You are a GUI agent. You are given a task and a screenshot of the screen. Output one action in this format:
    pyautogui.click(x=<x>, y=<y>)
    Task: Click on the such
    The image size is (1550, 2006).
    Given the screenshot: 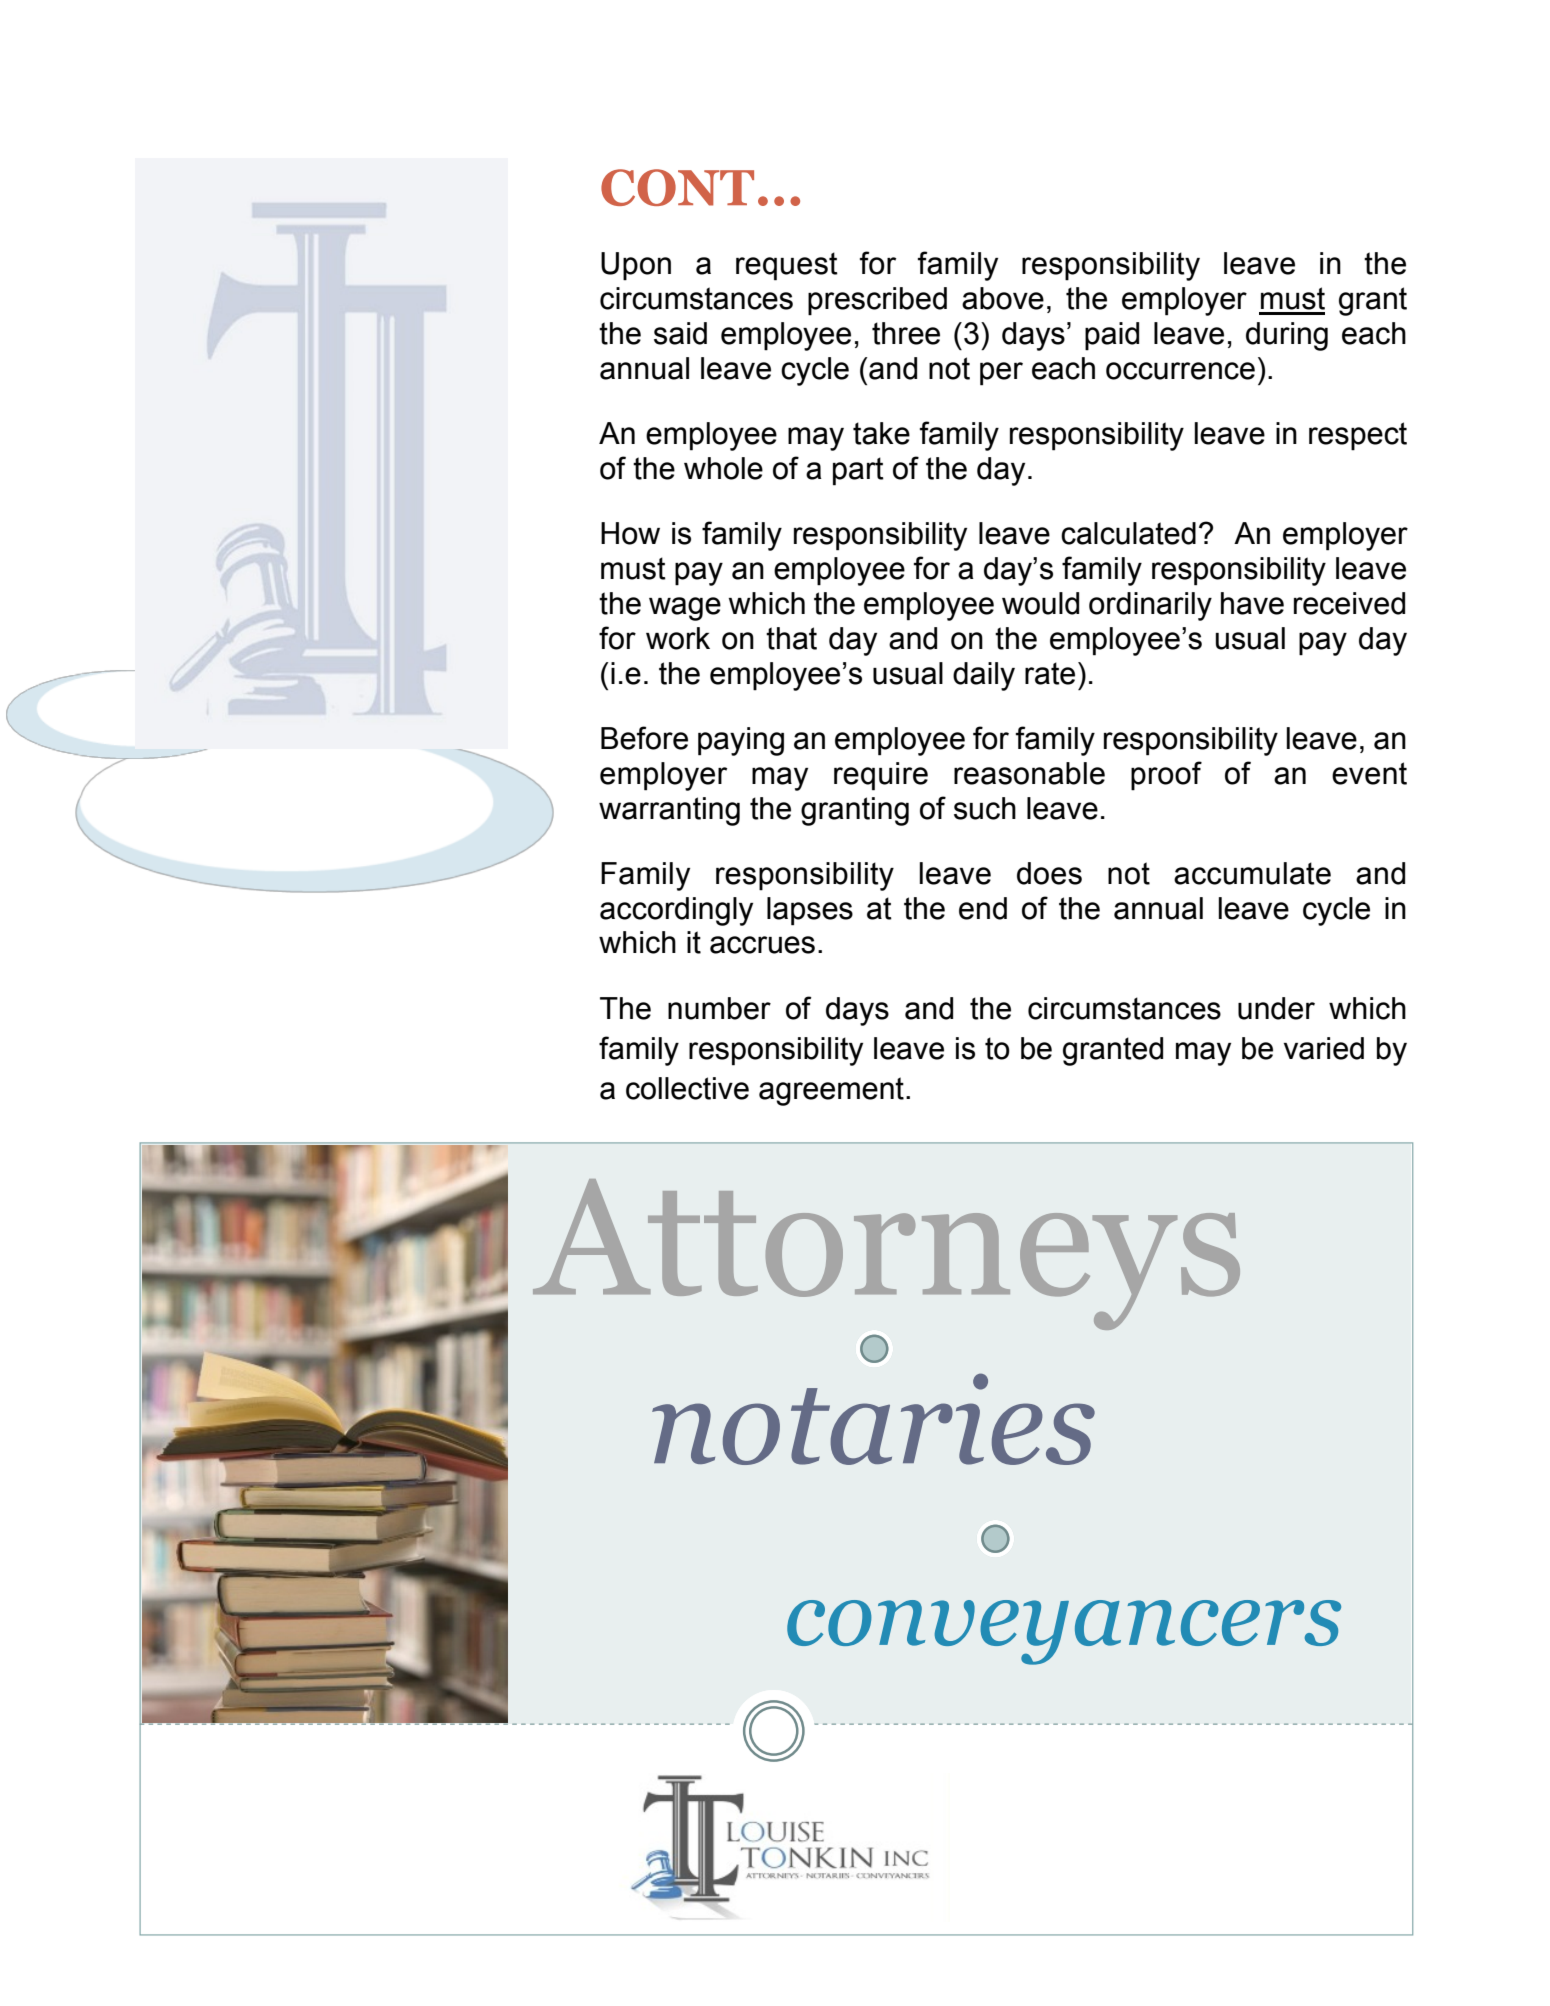 What is the action you would take?
    pyautogui.click(x=985, y=808)
